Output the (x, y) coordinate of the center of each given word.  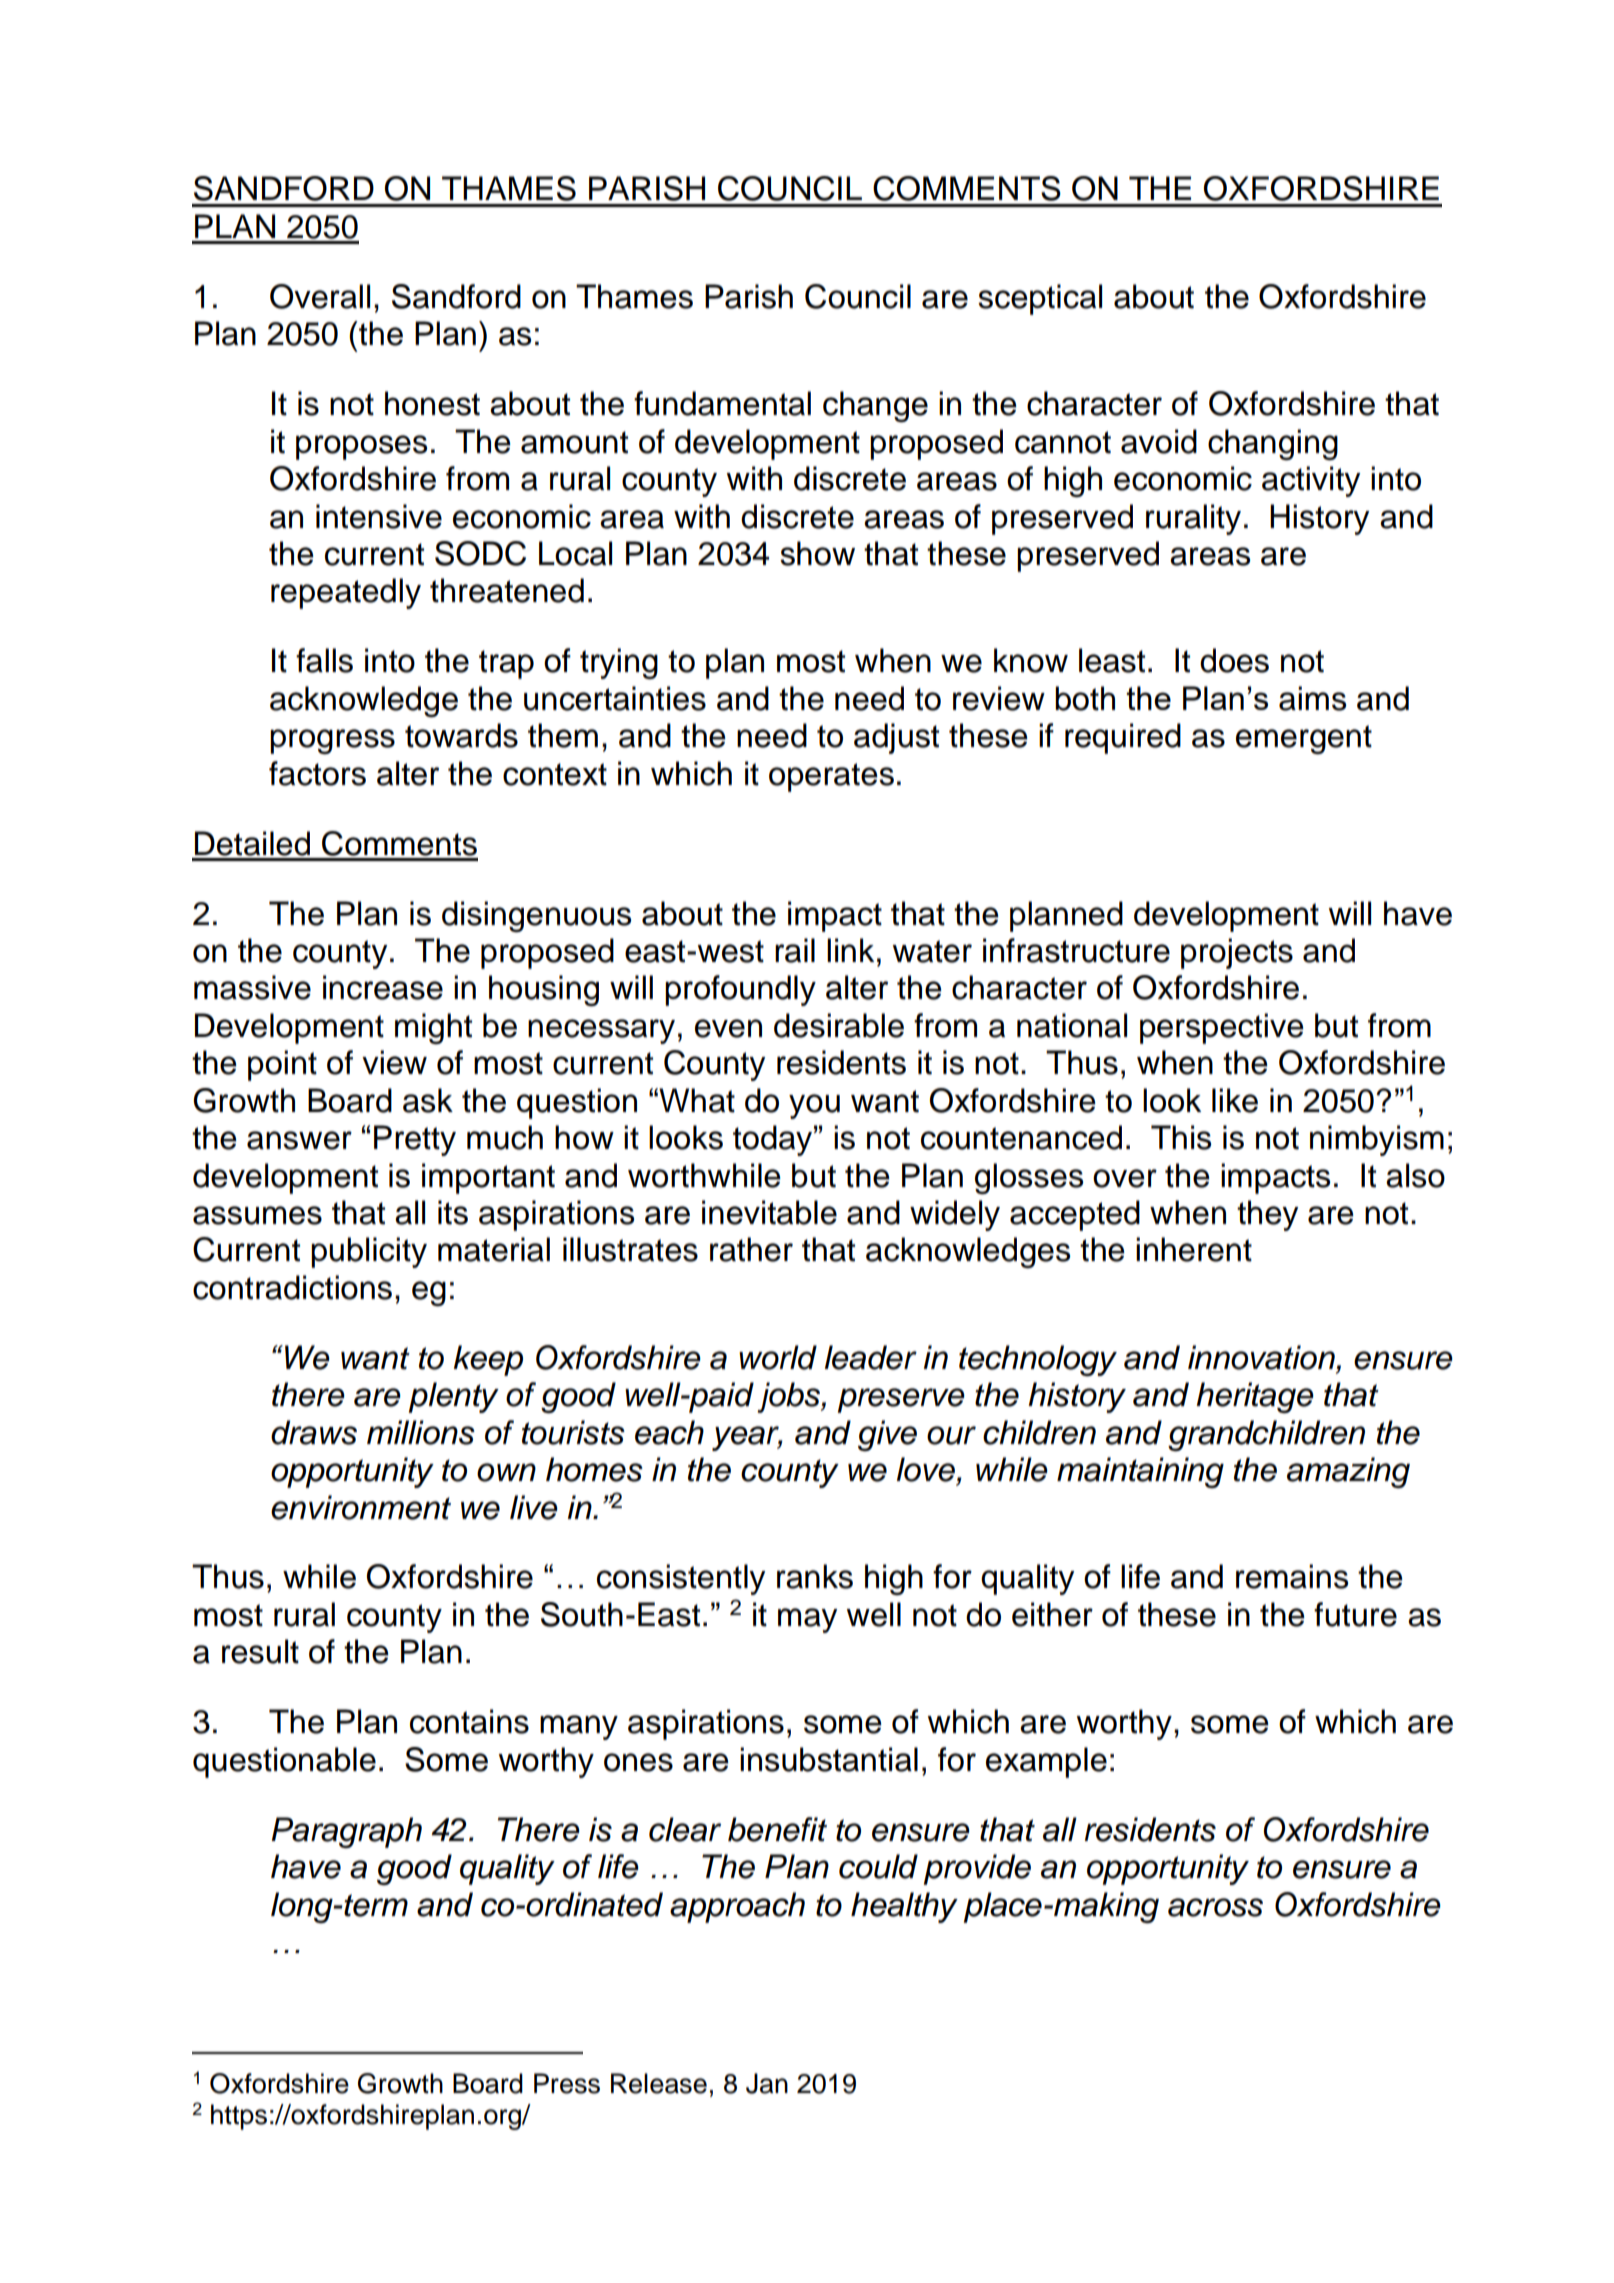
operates (831, 777)
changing (1273, 444)
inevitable (769, 1212)
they (1267, 1215)
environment (361, 1507)
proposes (361, 447)
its (453, 1212)
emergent (1304, 739)
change (875, 406)
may (807, 1620)
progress (332, 741)
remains (1292, 1576)
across (1215, 1907)
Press (567, 2083)
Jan (767, 2083)
